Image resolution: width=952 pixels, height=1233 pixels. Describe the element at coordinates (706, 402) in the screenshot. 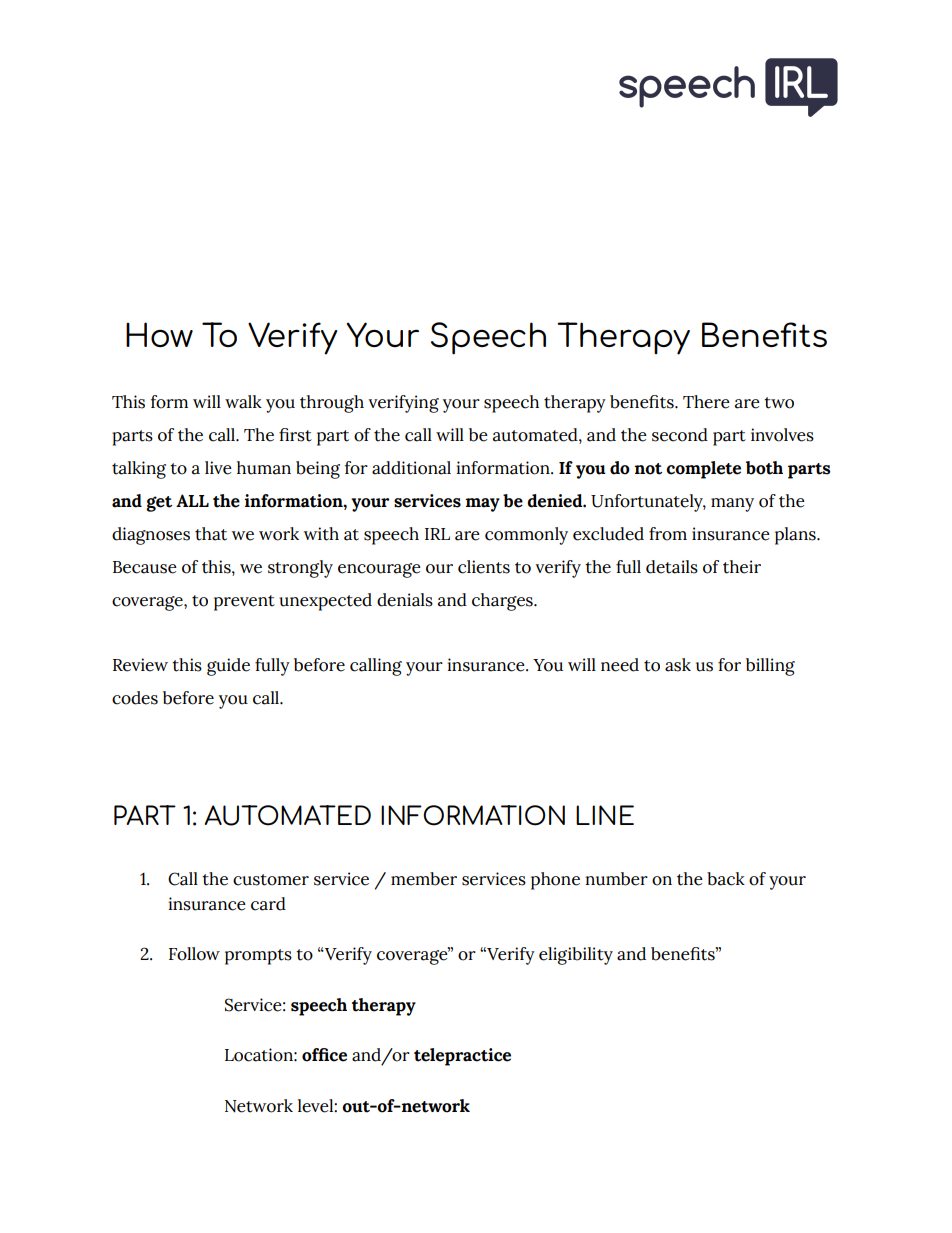

I see `There` at that location.
